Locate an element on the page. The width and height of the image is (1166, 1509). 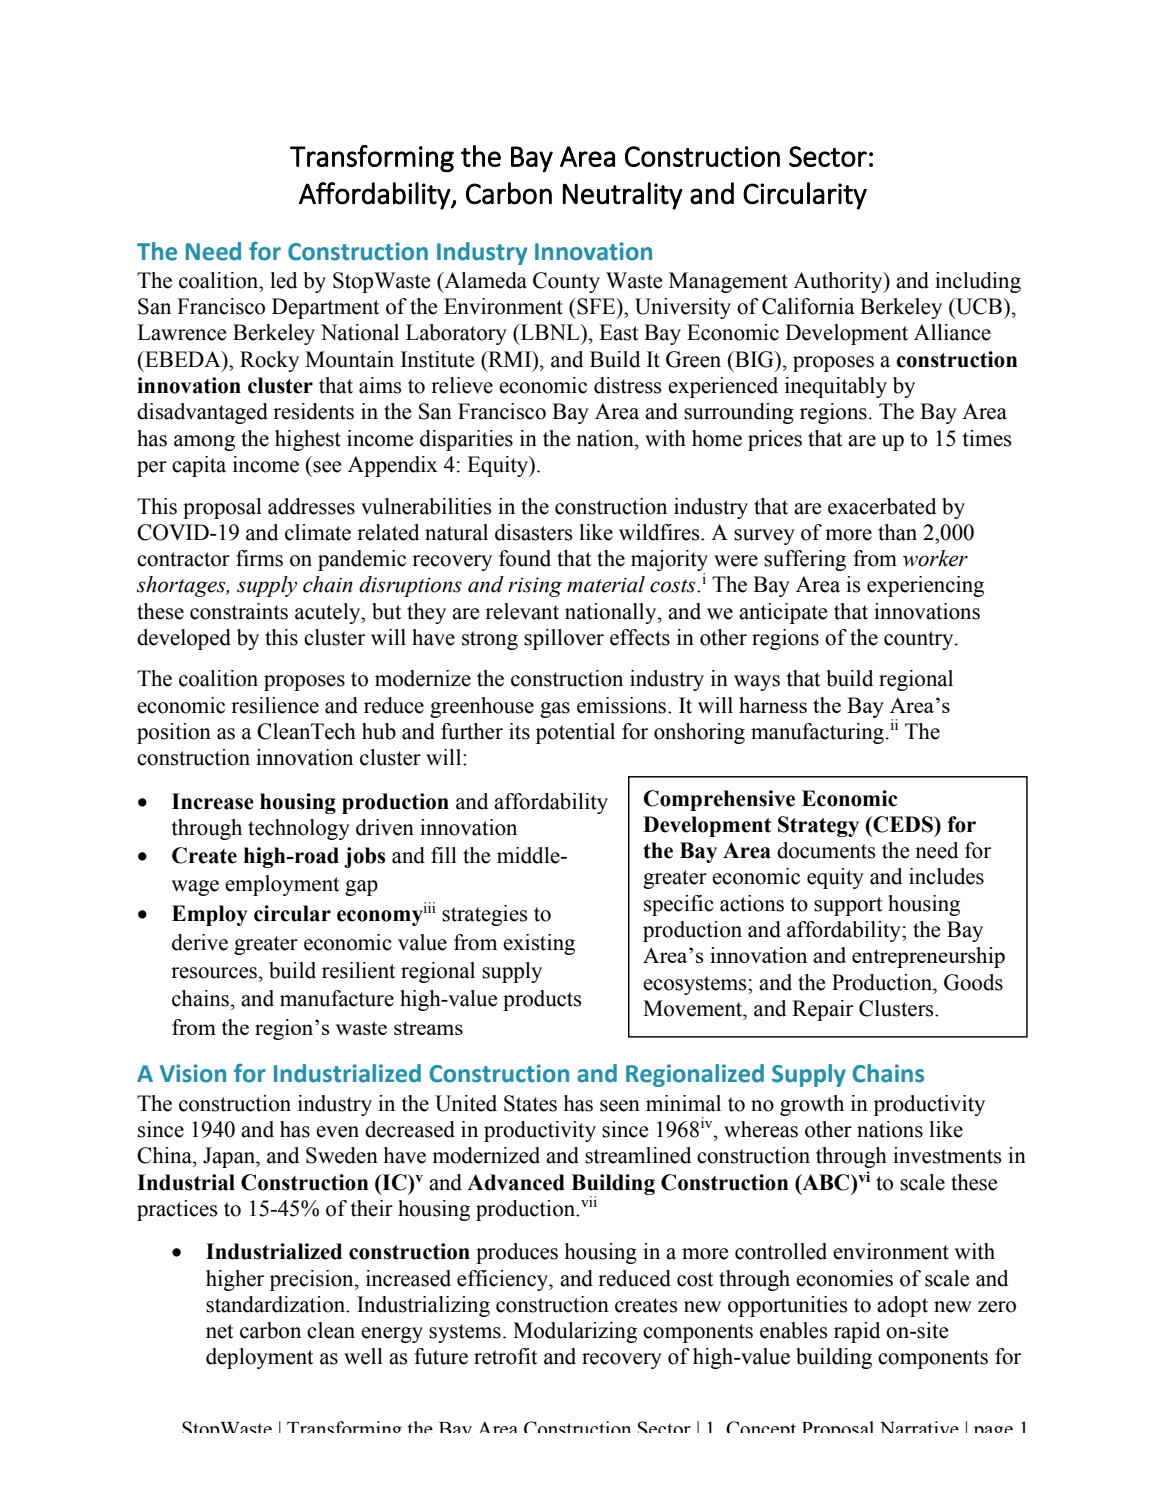
products is located at coordinates (542, 1000).
